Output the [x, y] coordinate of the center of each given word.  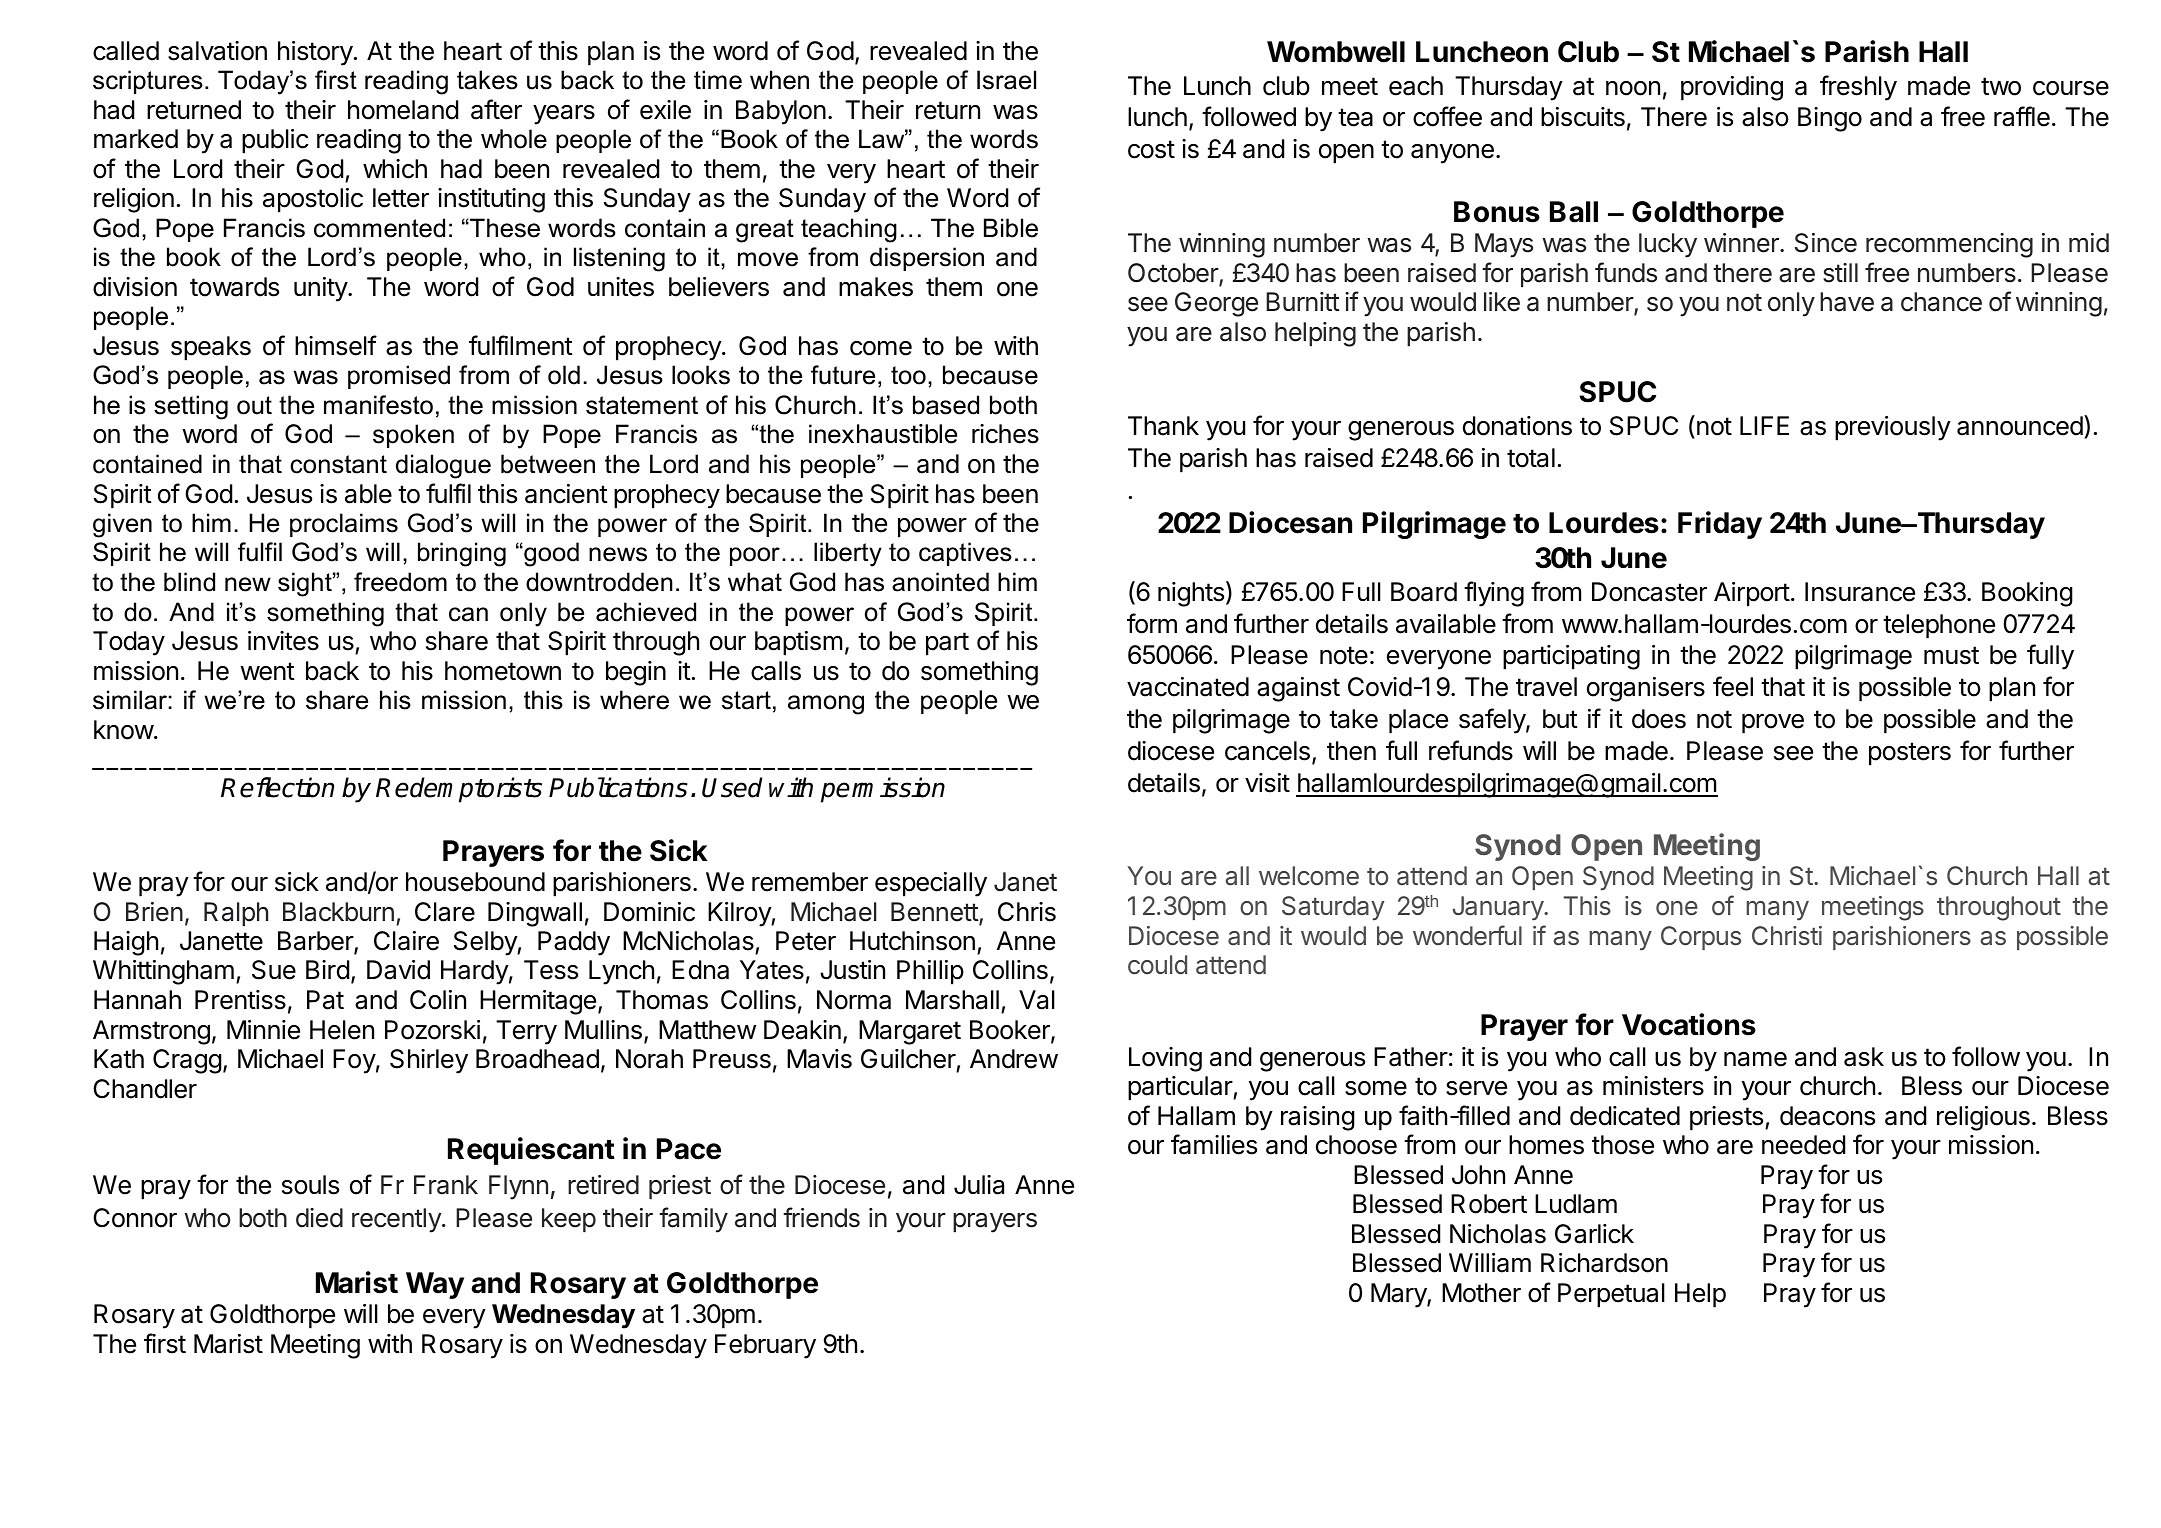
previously [1893, 428]
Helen [342, 1030]
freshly [1858, 88]
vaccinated [1188, 687]
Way [435, 1285]
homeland [403, 110]
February [765, 1346]
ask [1864, 1057]
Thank [1163, 426]
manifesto [378, 405]
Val [1037, 1000]
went [267, 671]
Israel [1006, 80]
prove [1773, 724]
